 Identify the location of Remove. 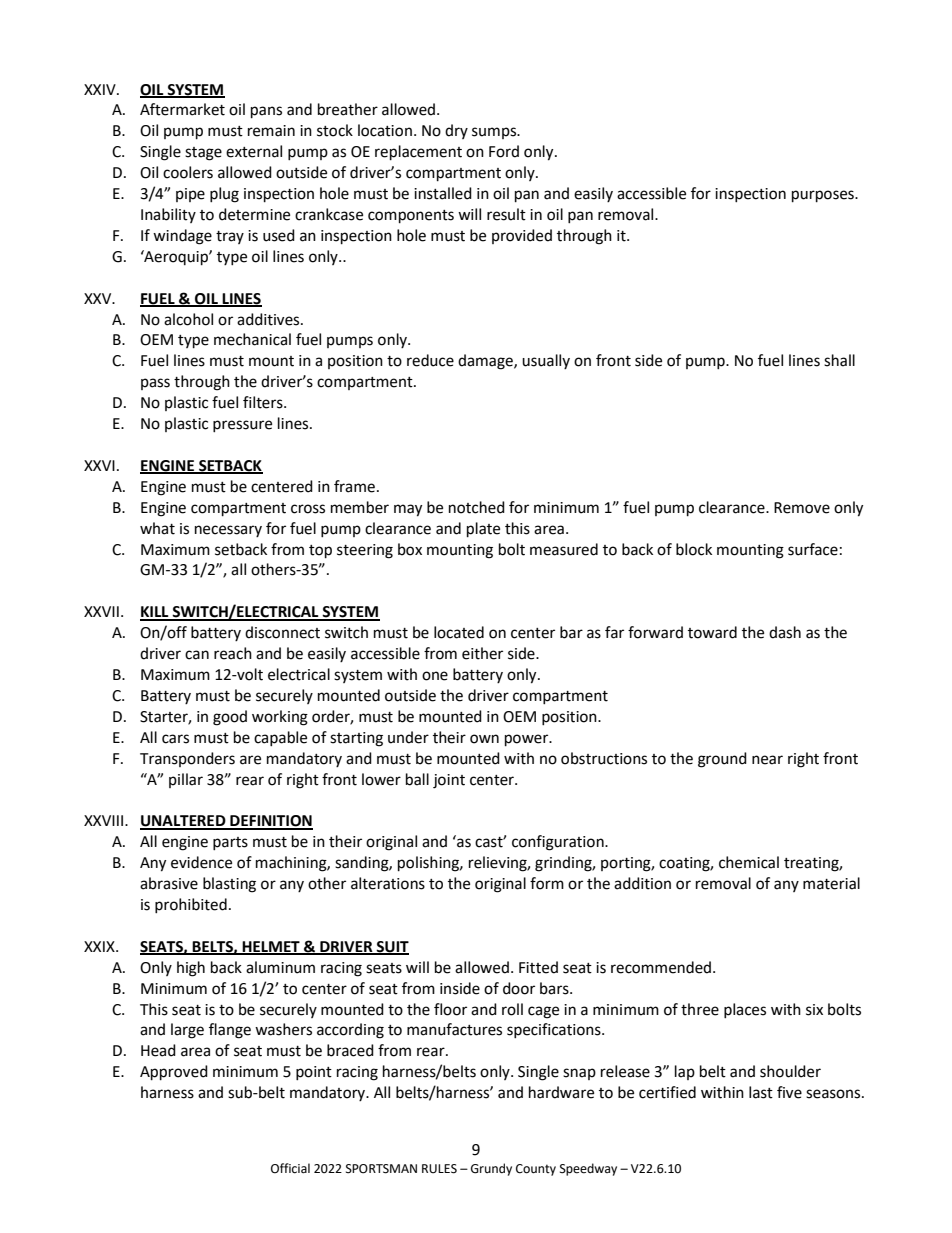
(802, 508).
